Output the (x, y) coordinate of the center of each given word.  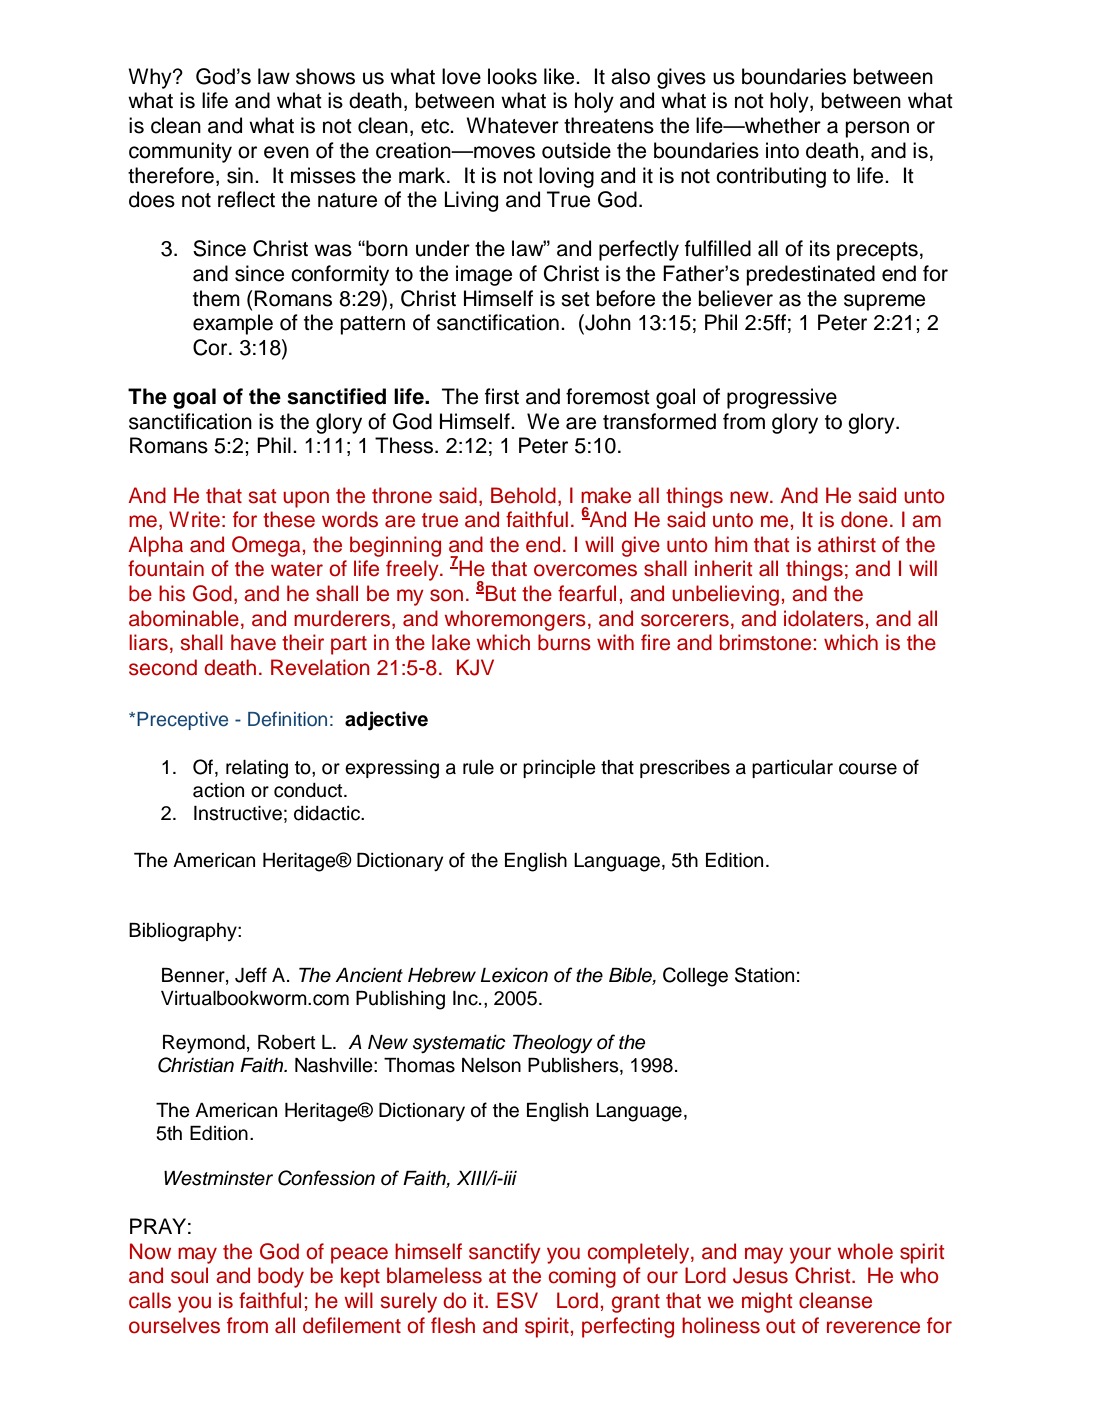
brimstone (765, 642)
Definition (287, 719)
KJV (475, 667)
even (286, 152)
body (281, 1277)
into (782, 150)
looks (512, 76)
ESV (517, 1300)
